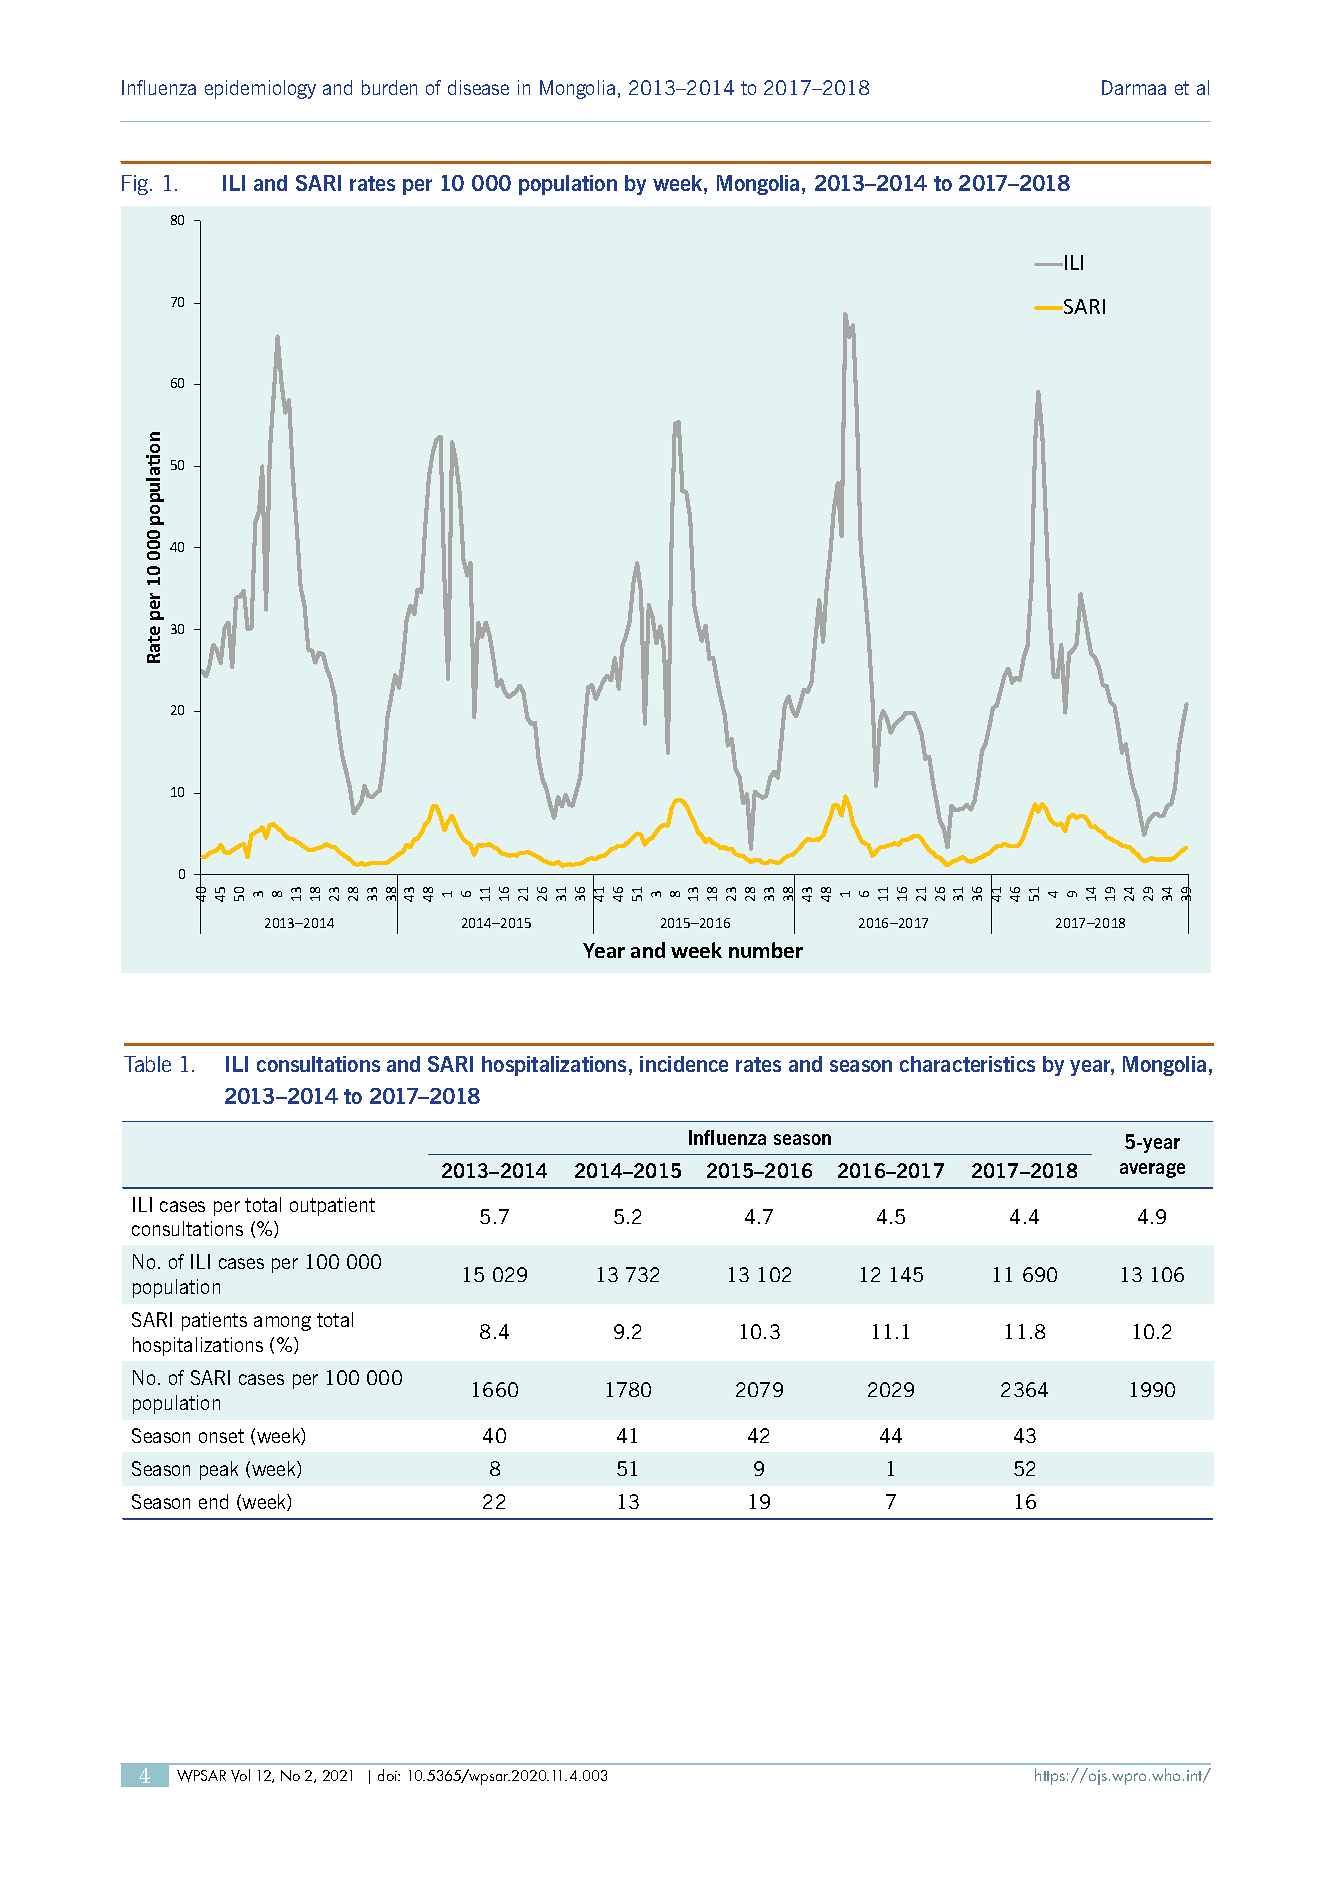  I want to click on number, so click(766, 950).
